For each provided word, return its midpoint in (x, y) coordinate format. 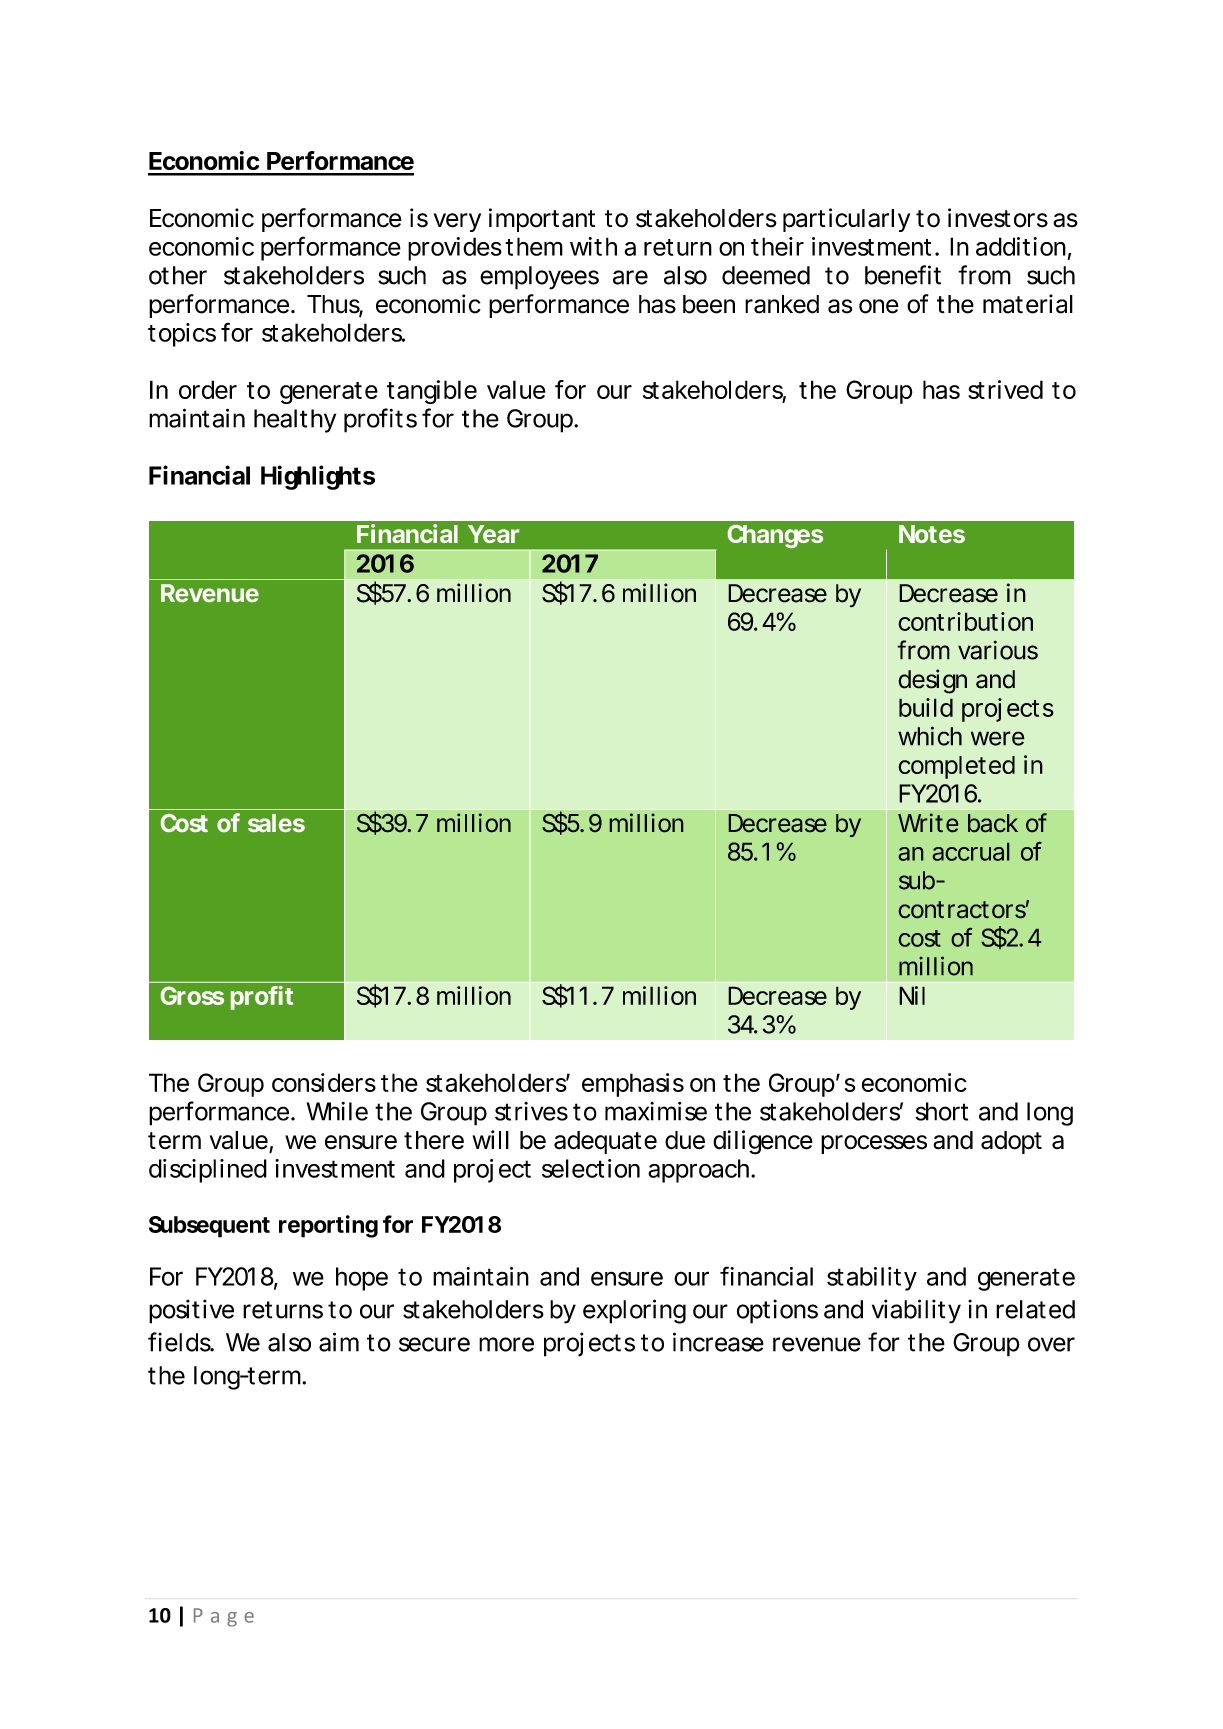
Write (928, 822)
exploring (634, 1311)
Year (493, 534)
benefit (903, 275)
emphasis (633, 1085)
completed (956, 767)
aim (339, 1342)
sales (276, 823)
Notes (932, 534)
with (593, 246)
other (178, 275)
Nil (912, 995)
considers (324, 1082)
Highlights (318, 477)
